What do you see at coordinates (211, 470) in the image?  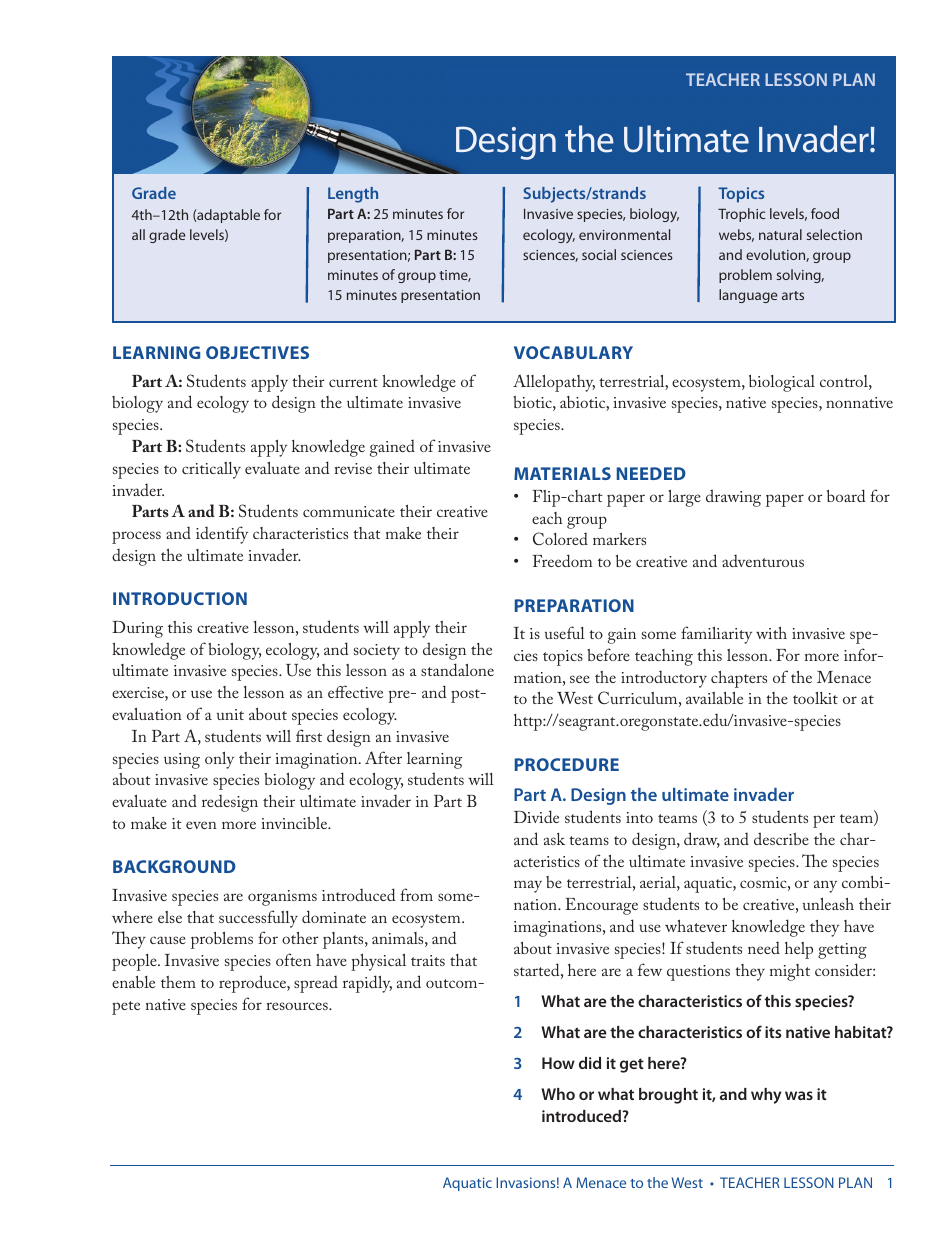 I see `critically` at bounding box center [211, 470].
